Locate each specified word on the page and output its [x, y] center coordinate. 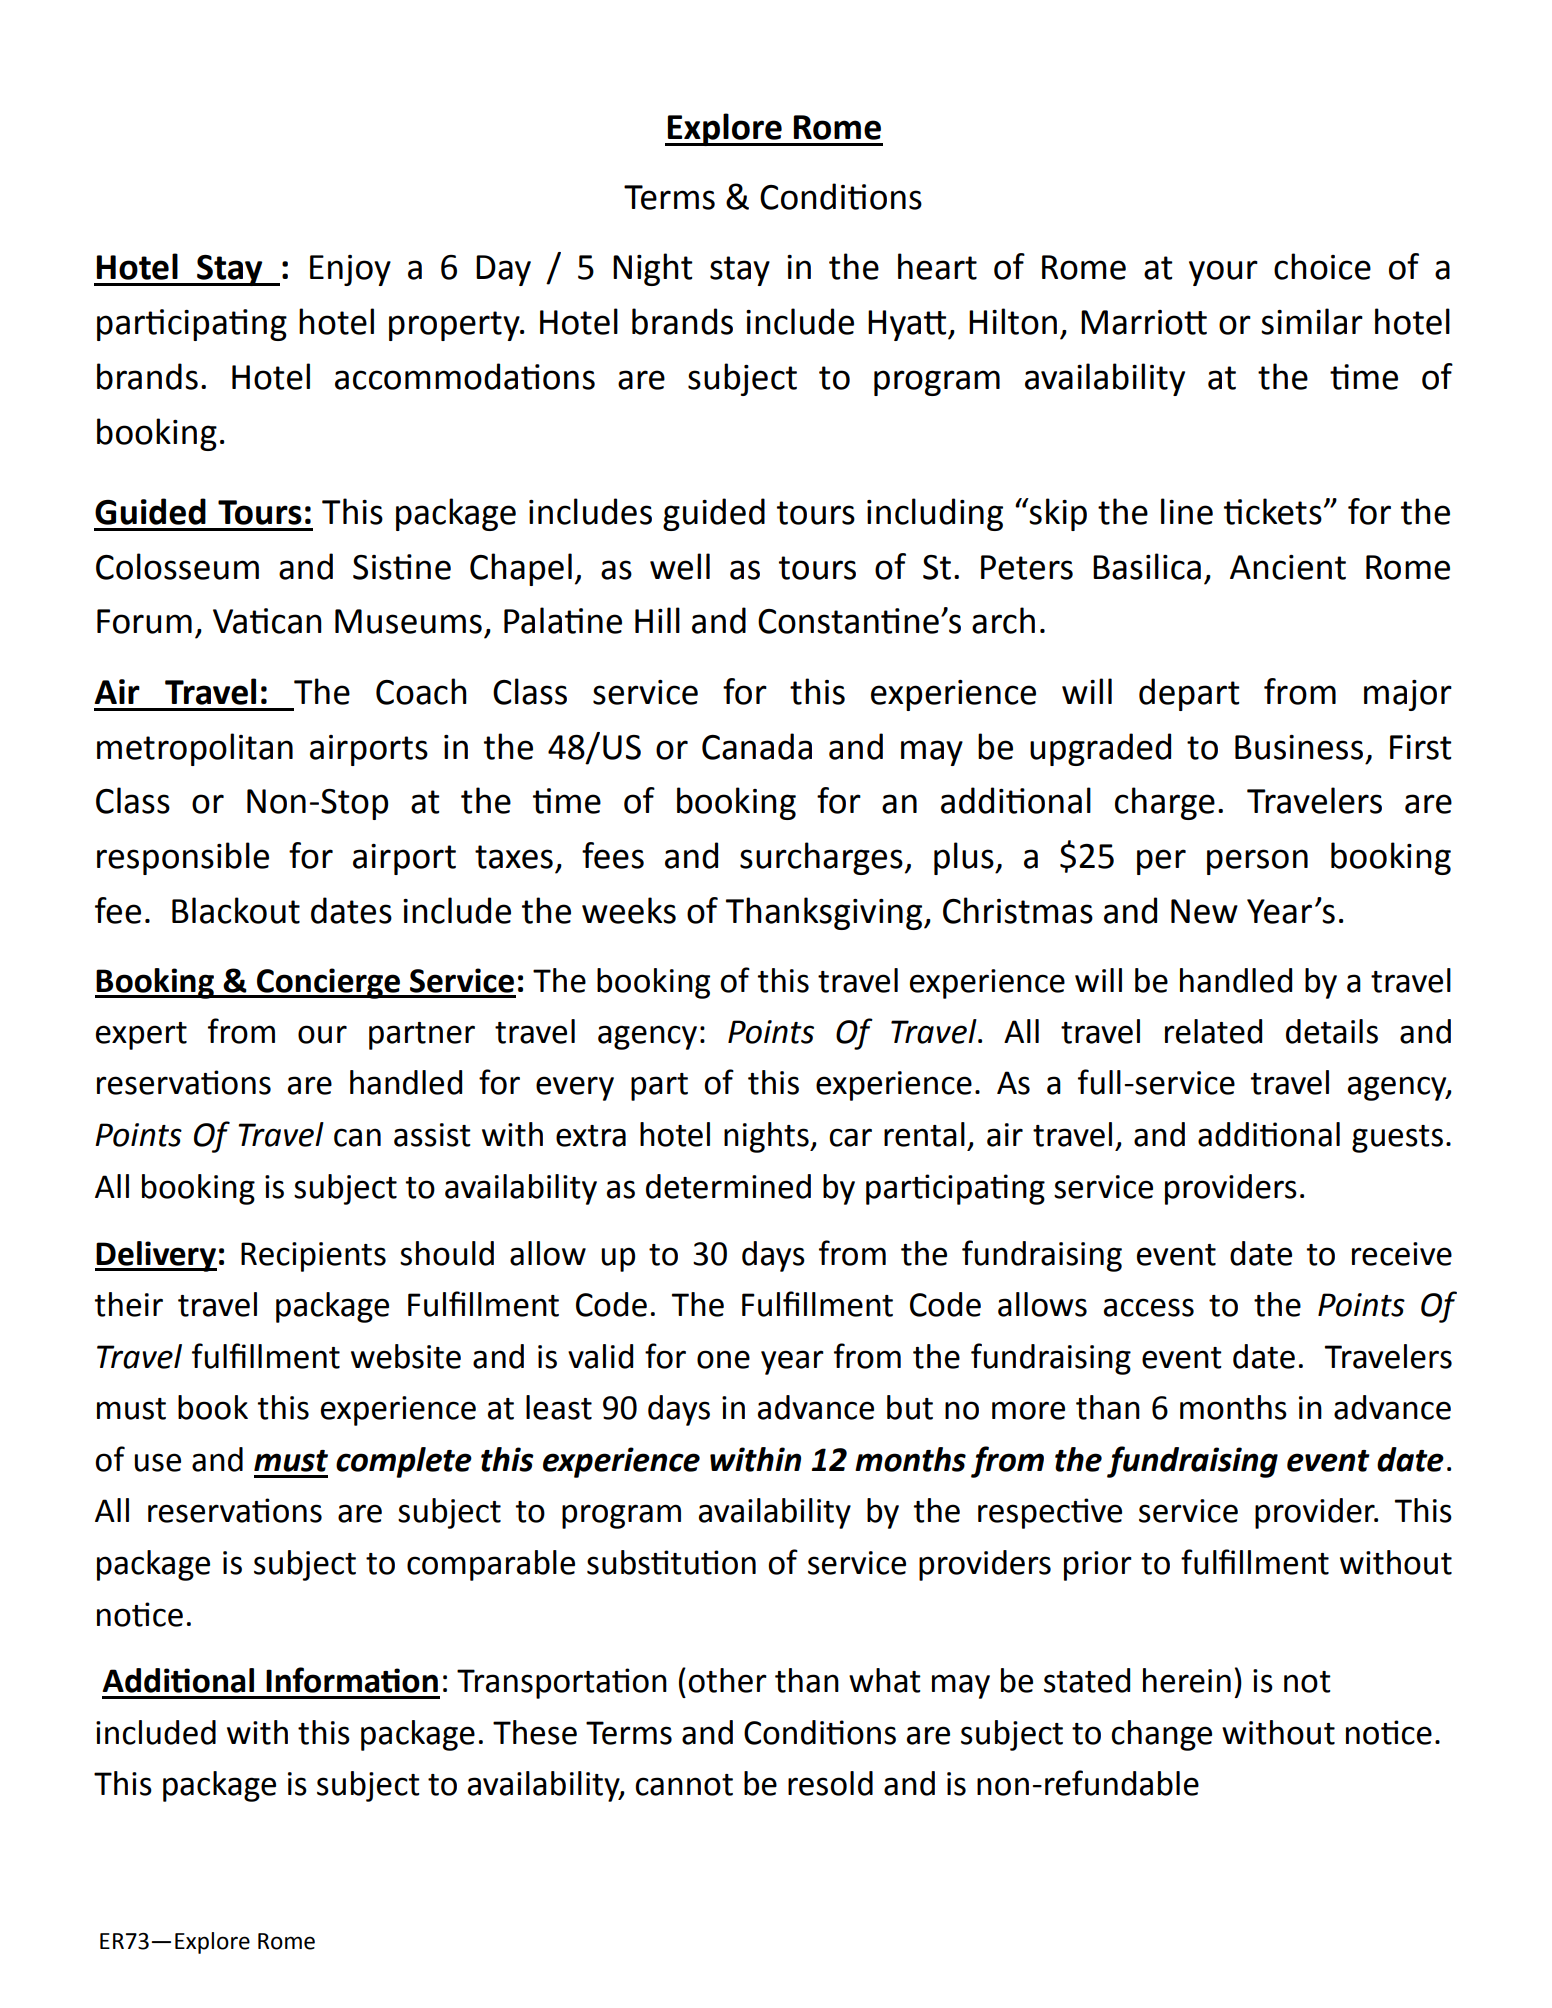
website [406, 1356]
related [1213, 1031]
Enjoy [350, 270]
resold [830, 1783]
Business [1299, 747]
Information [352, 1680]
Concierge [328, 983]
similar [1312, 321]
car [850, 1137]
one [723, 1359]
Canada [757, 746]
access [1149, 1307]
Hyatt [908, 325]
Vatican [267, 621]
